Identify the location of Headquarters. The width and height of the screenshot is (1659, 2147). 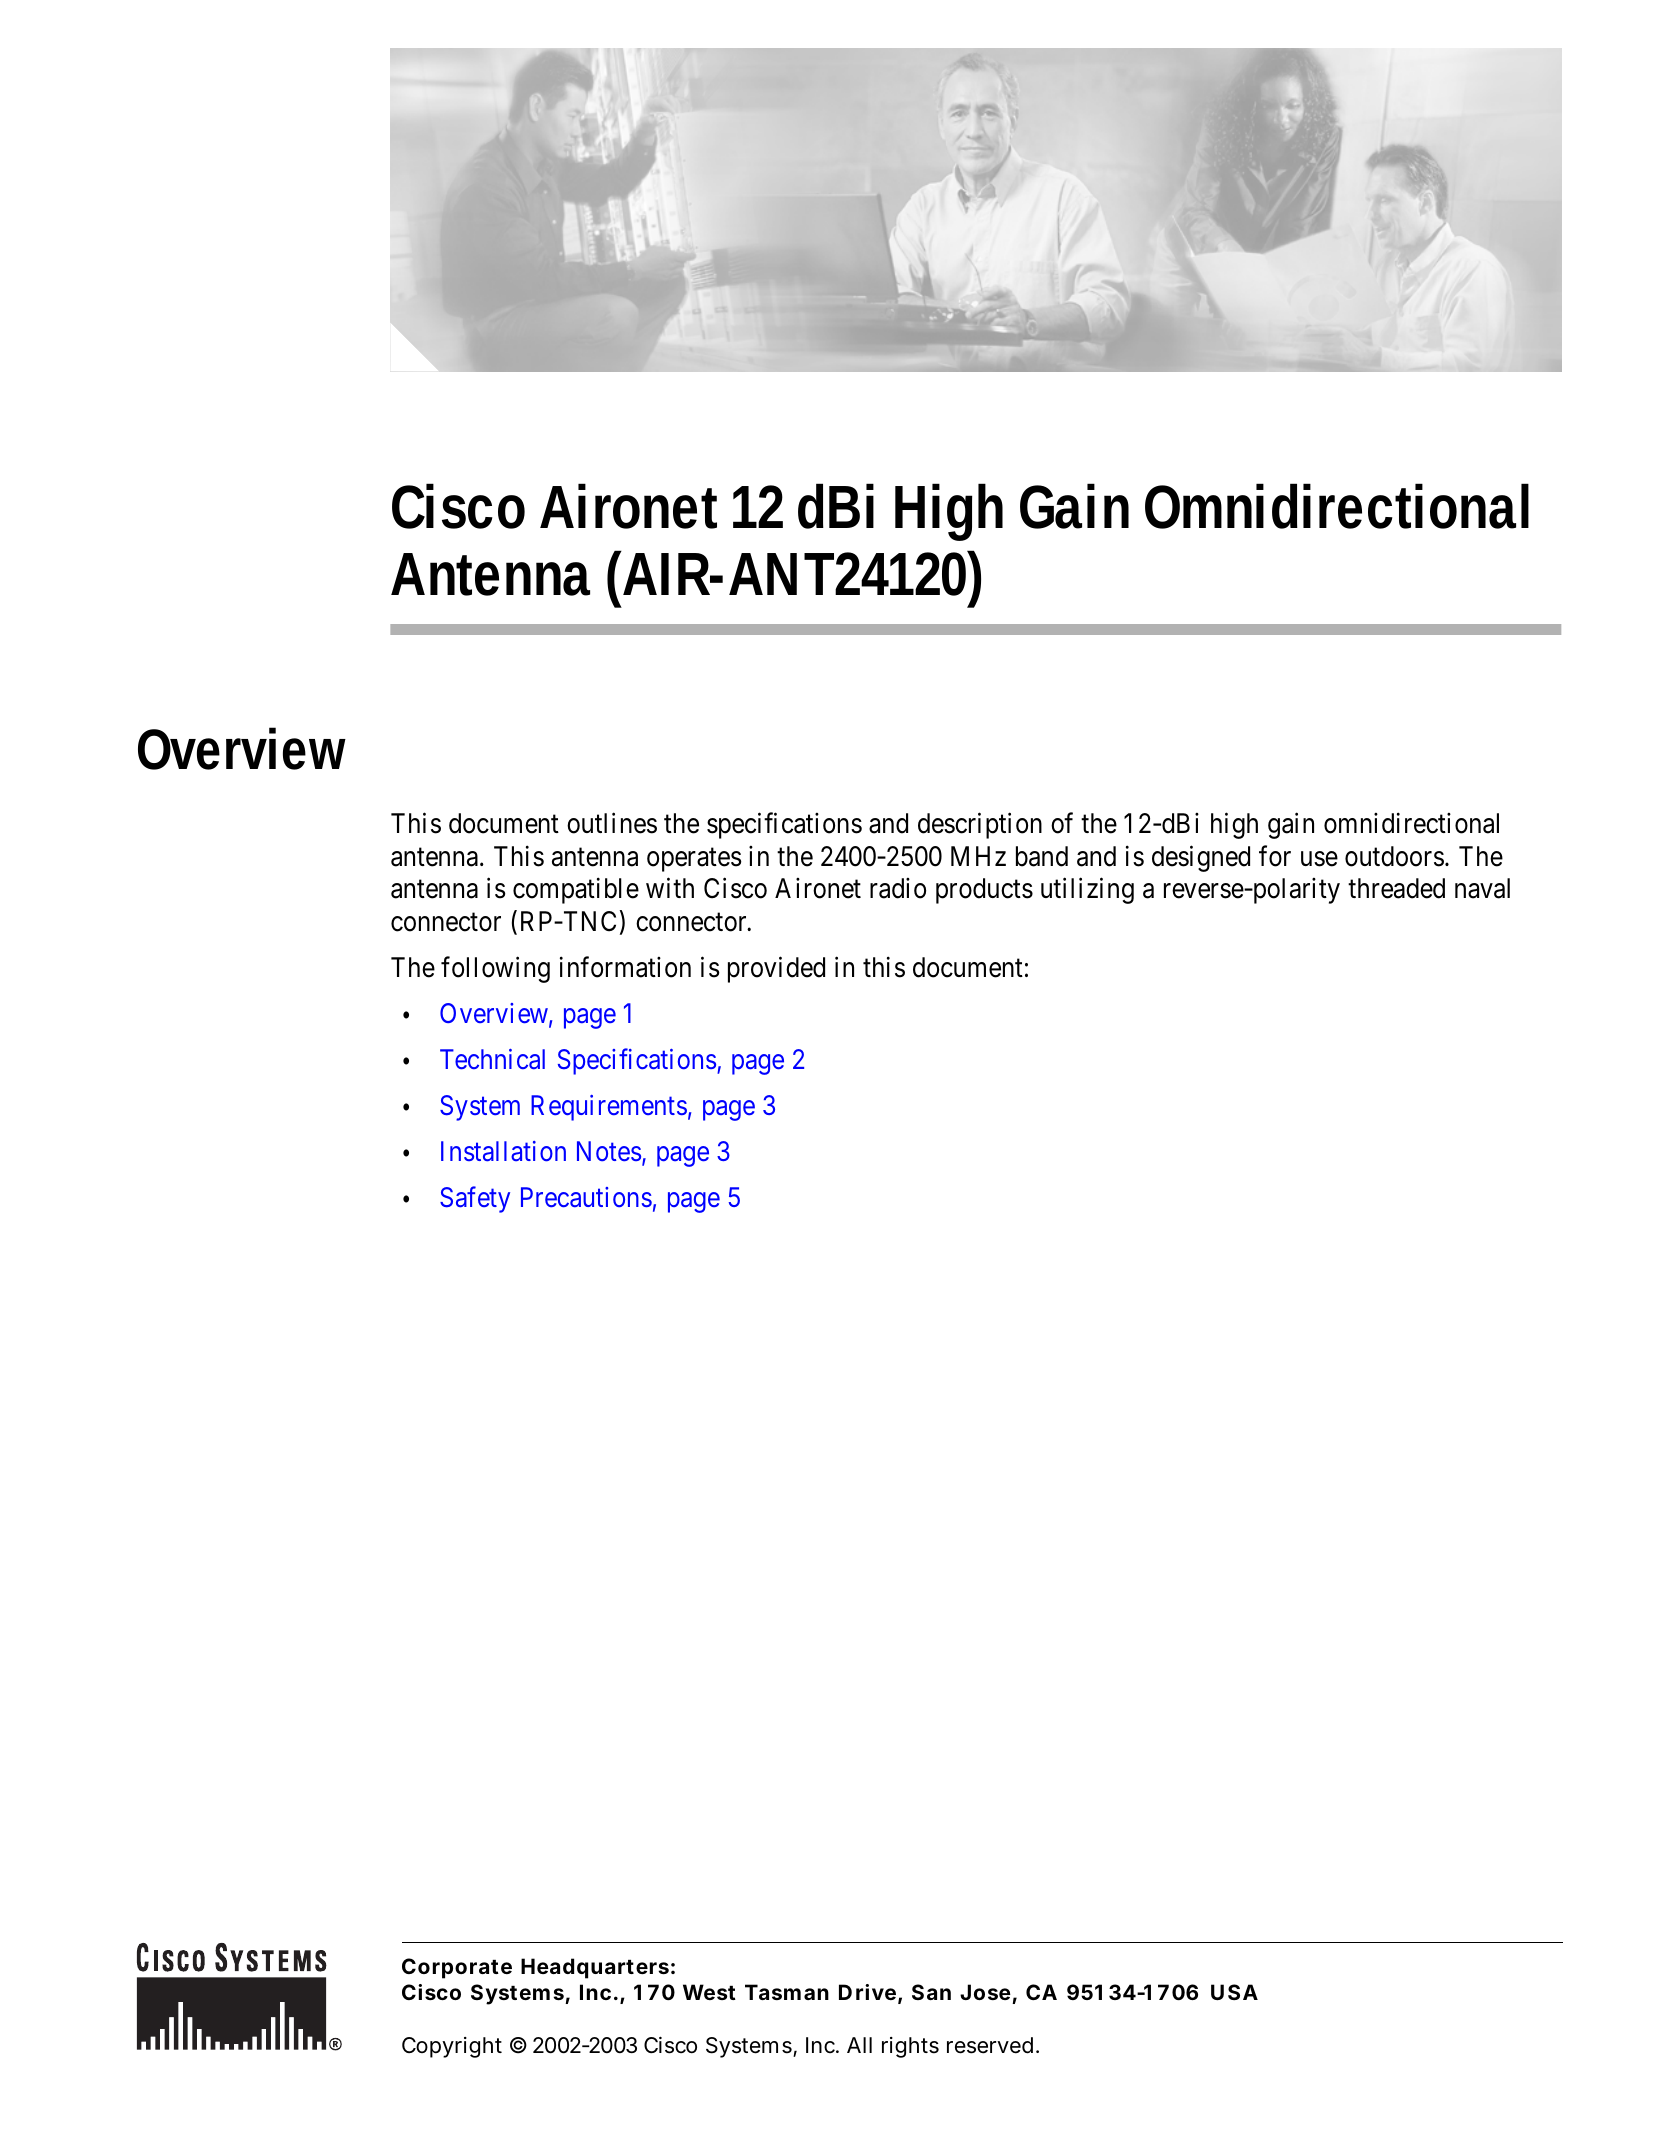
(595, 1968).
